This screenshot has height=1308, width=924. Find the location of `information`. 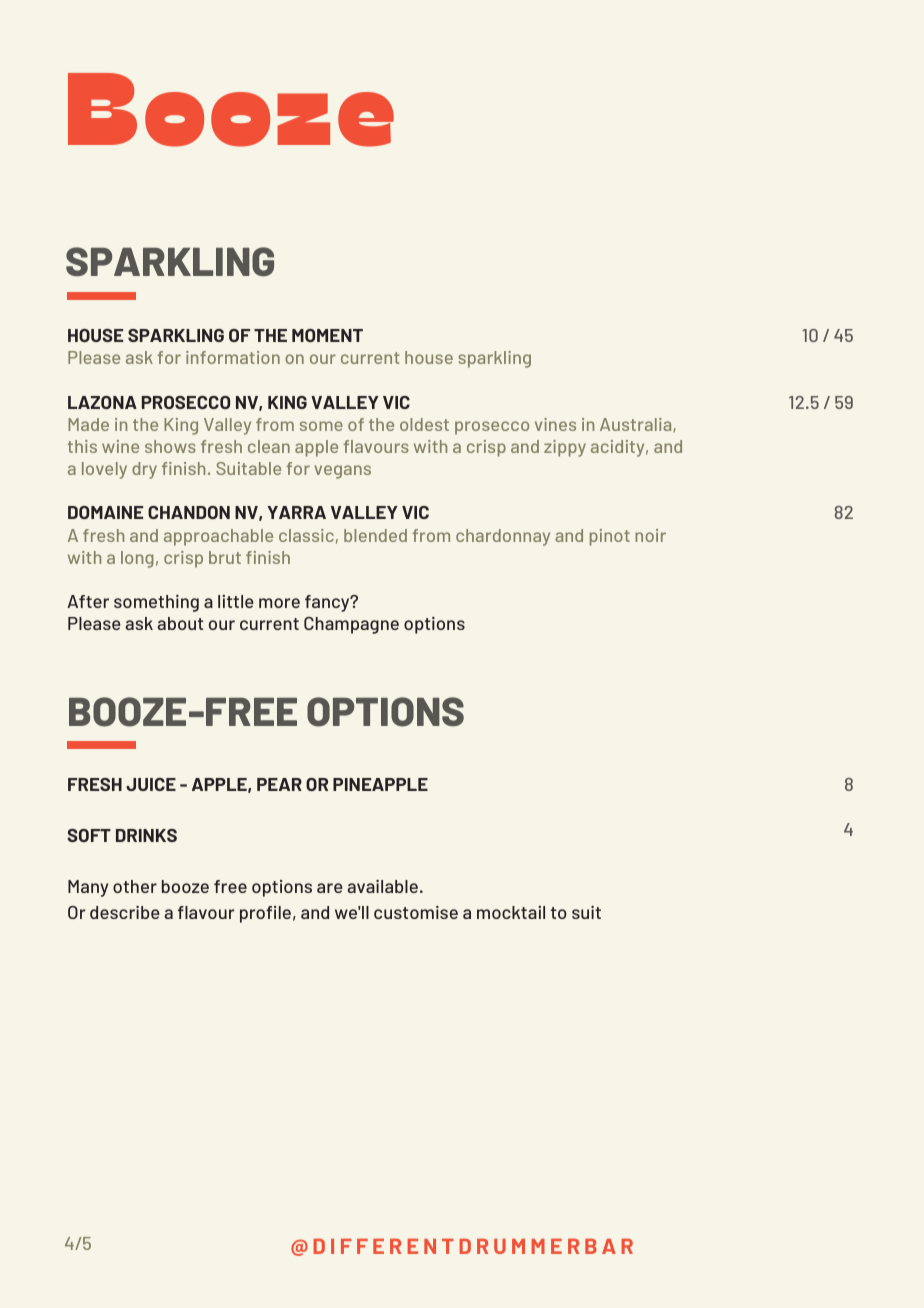

information is located at coordinates (233, 357).
